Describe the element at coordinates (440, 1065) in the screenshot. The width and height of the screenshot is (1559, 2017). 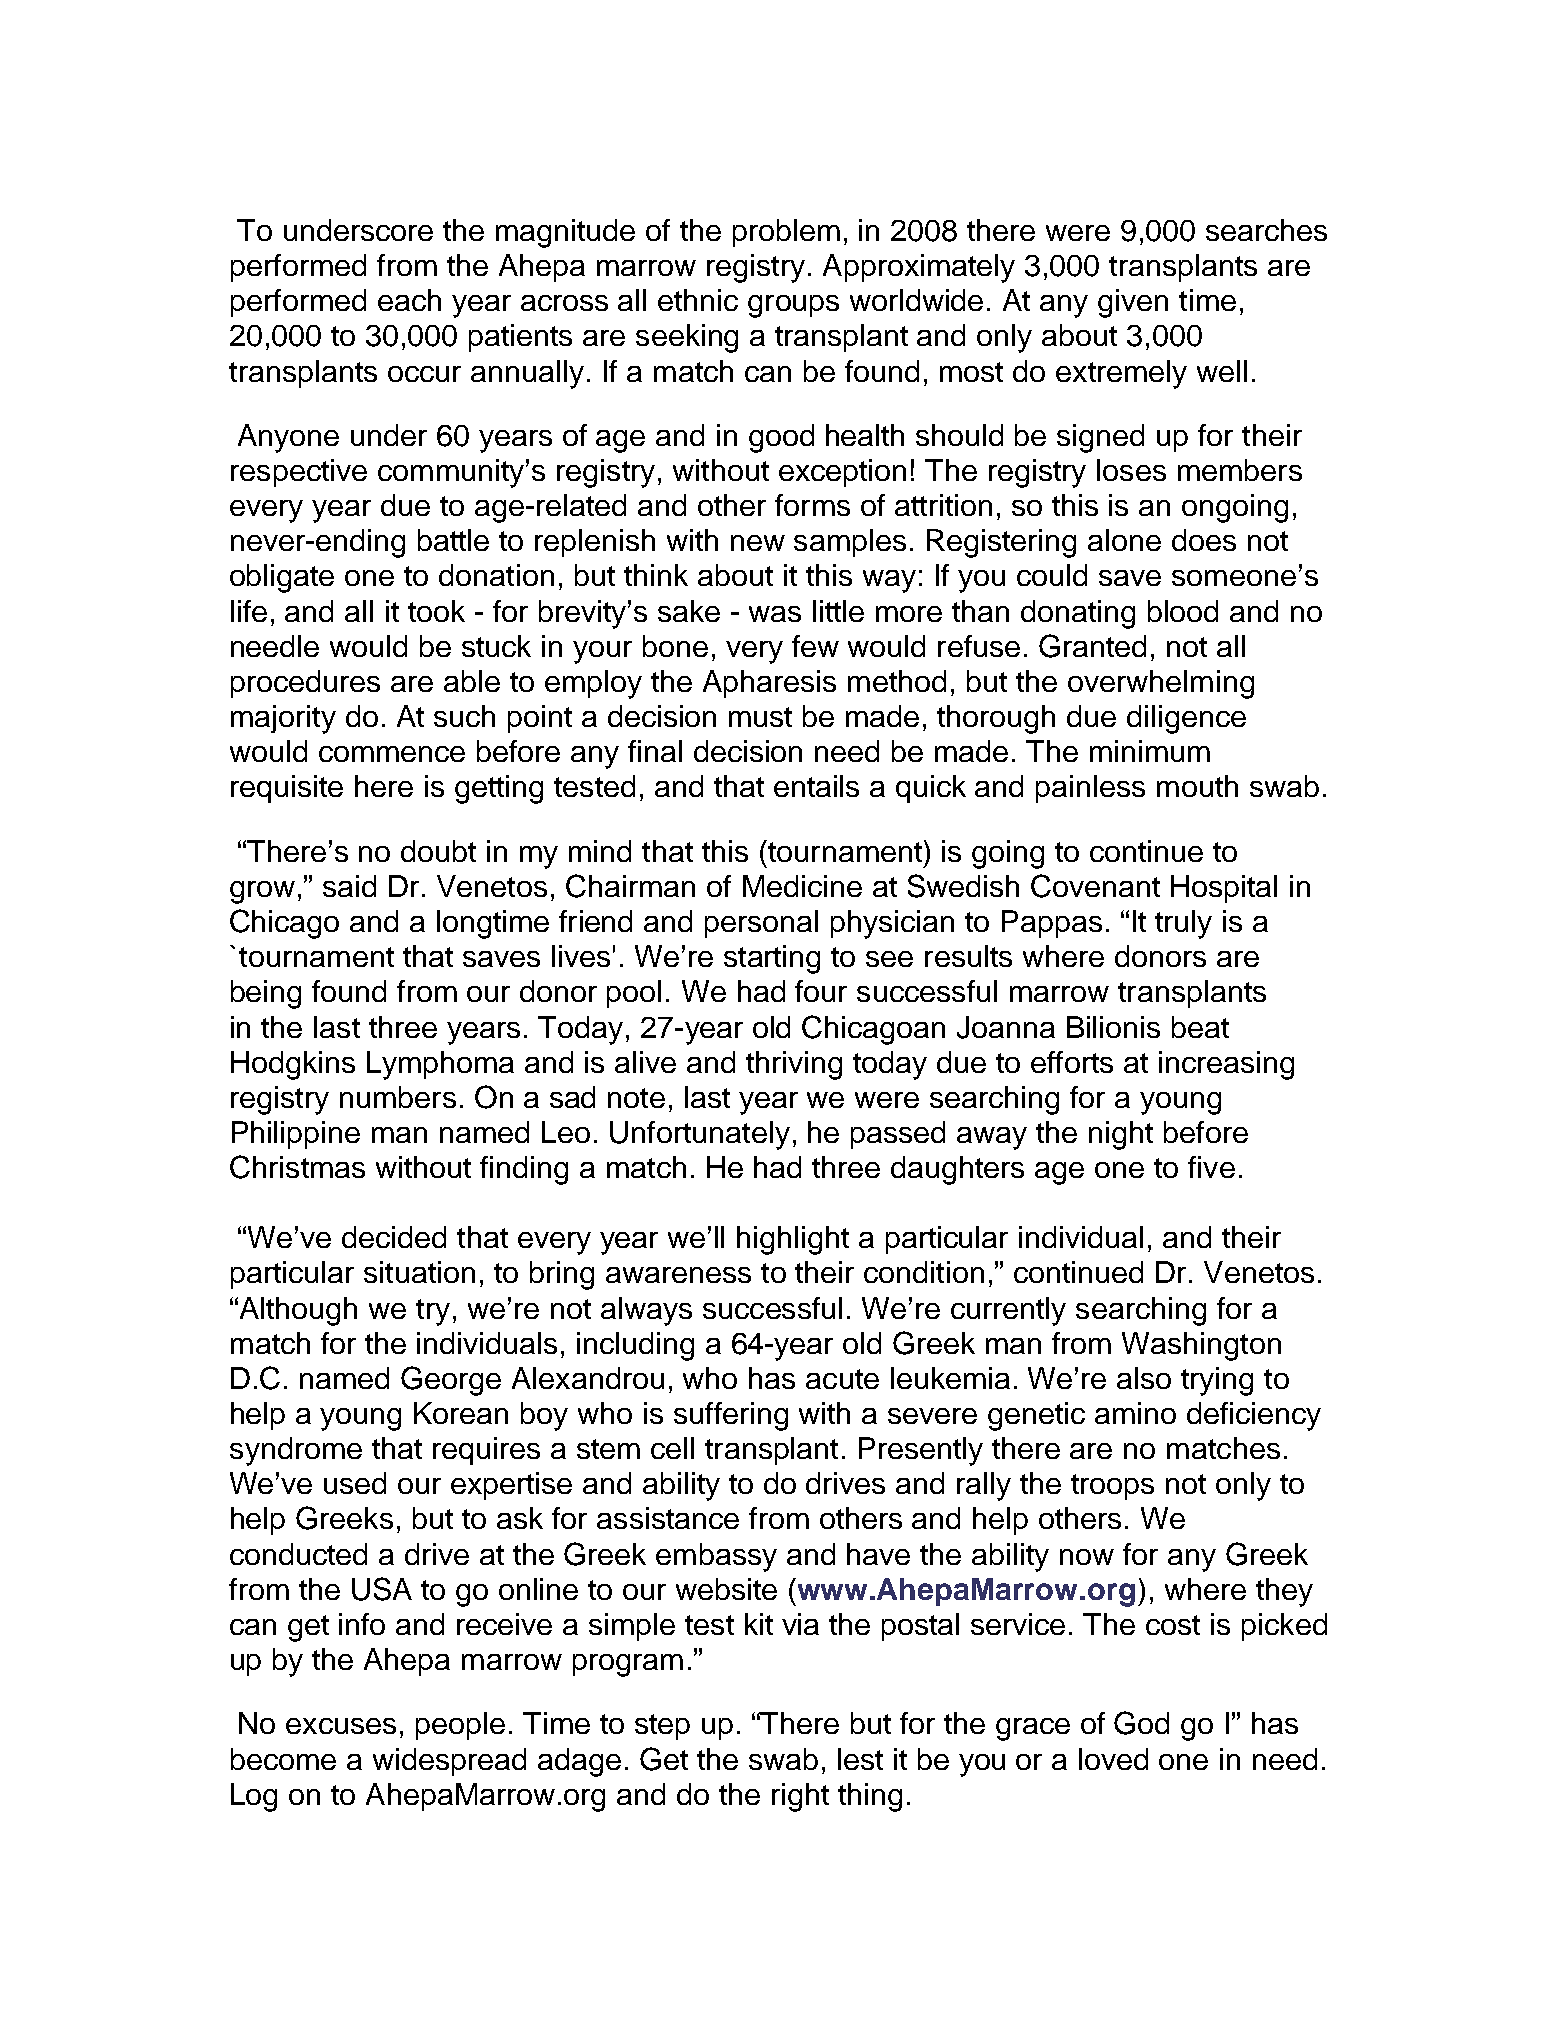
I see `Lymphoma` at that location.
